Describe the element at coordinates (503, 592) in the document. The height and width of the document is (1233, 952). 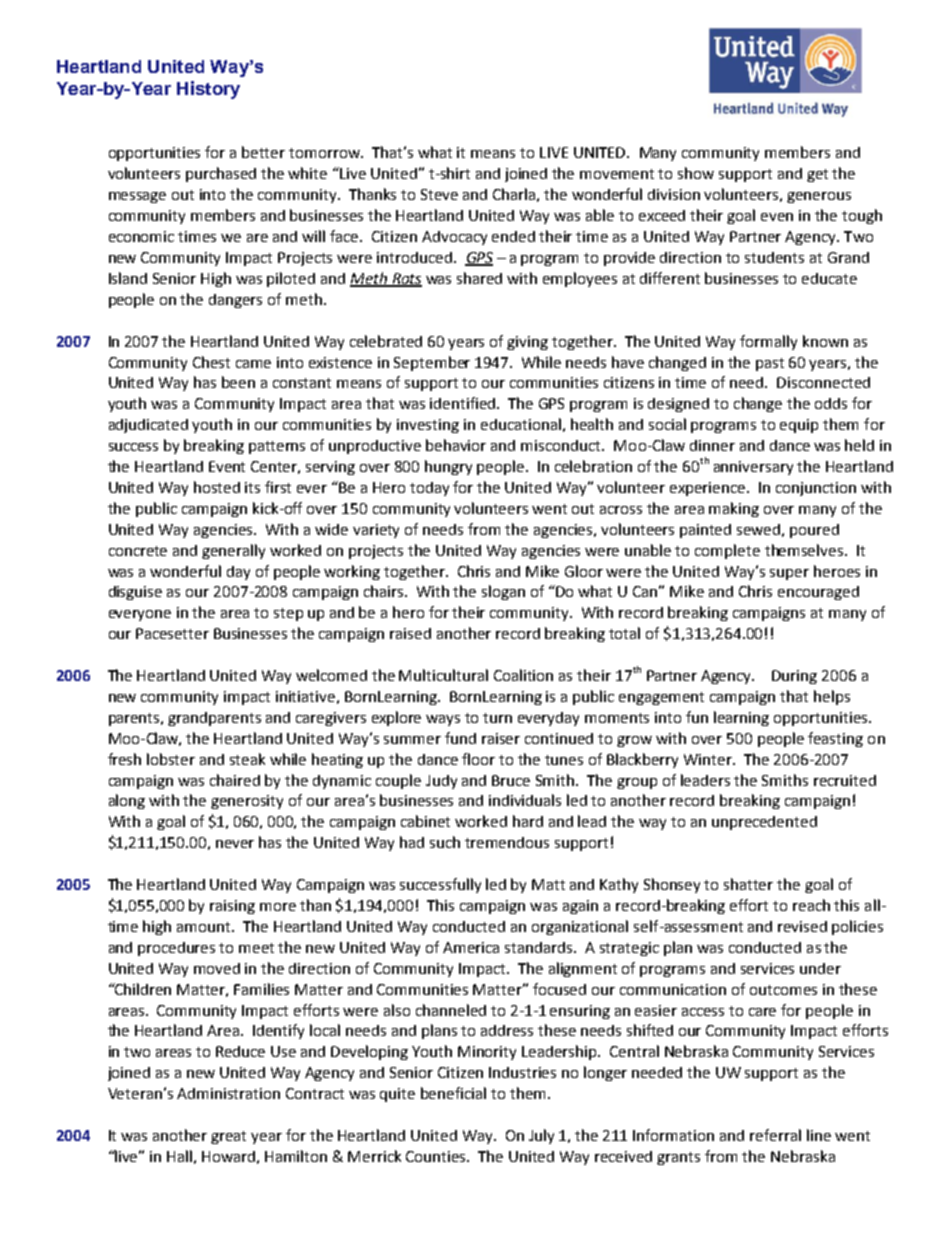
I see `slogan` at that location.
